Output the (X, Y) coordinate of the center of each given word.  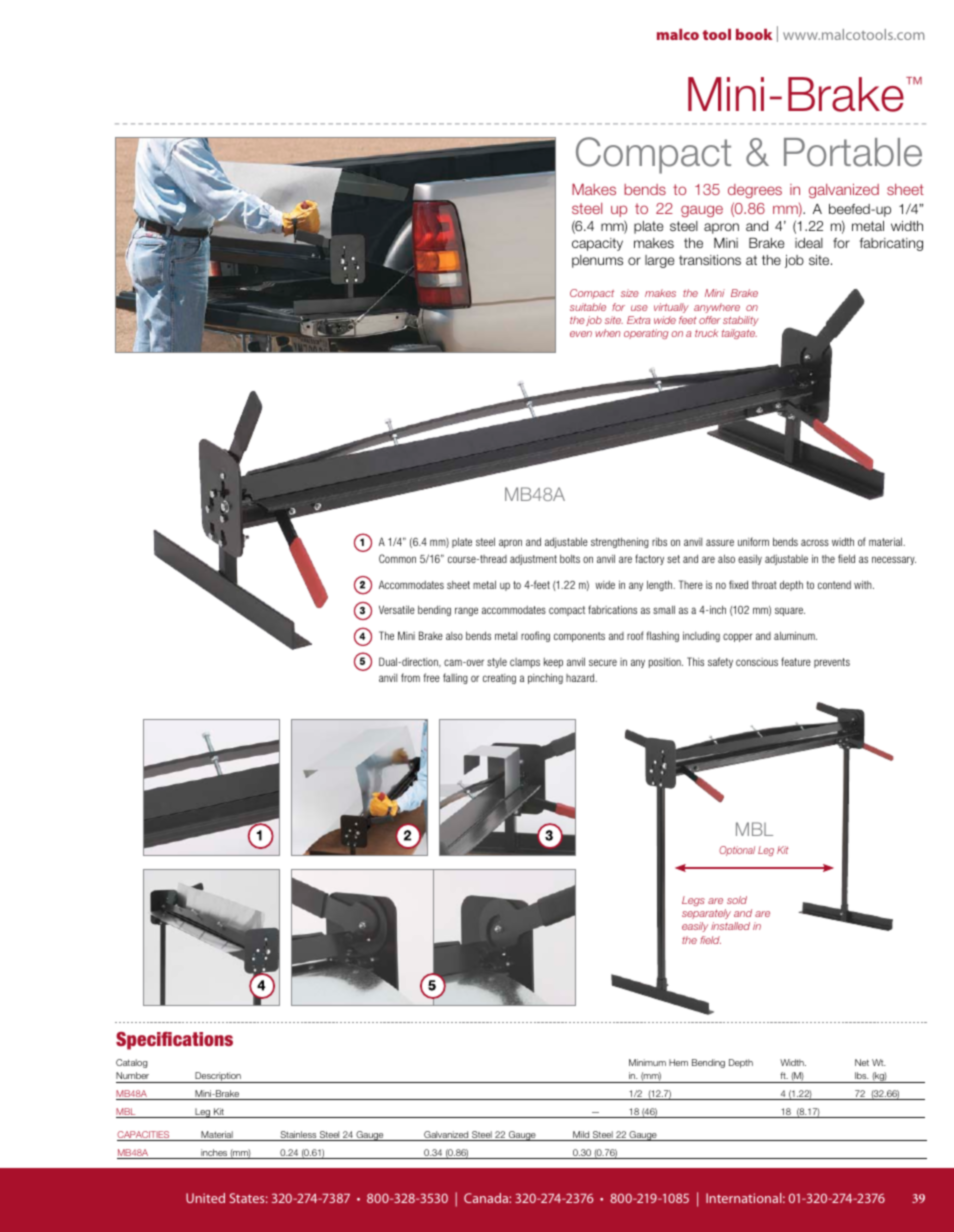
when (607, 333)
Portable (853, 152)
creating (499, 679)
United (205, 1198)
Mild (581, 1136)
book (754, 34)
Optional (737, 851)
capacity (597, 244)
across (815, 542)
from (410, 677)
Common (397, 558)
